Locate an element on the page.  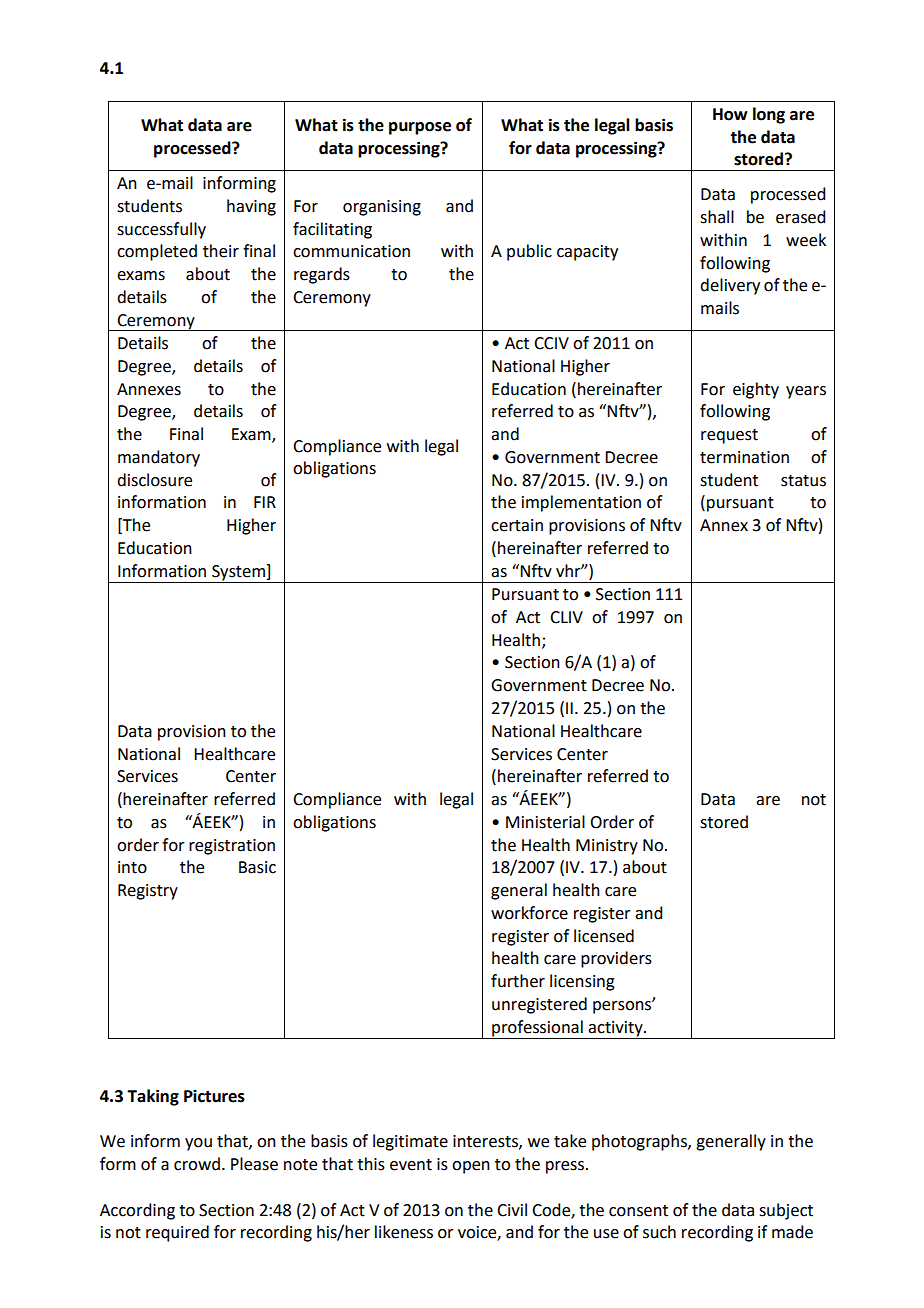
termination is located at coordinates (744, 457).
